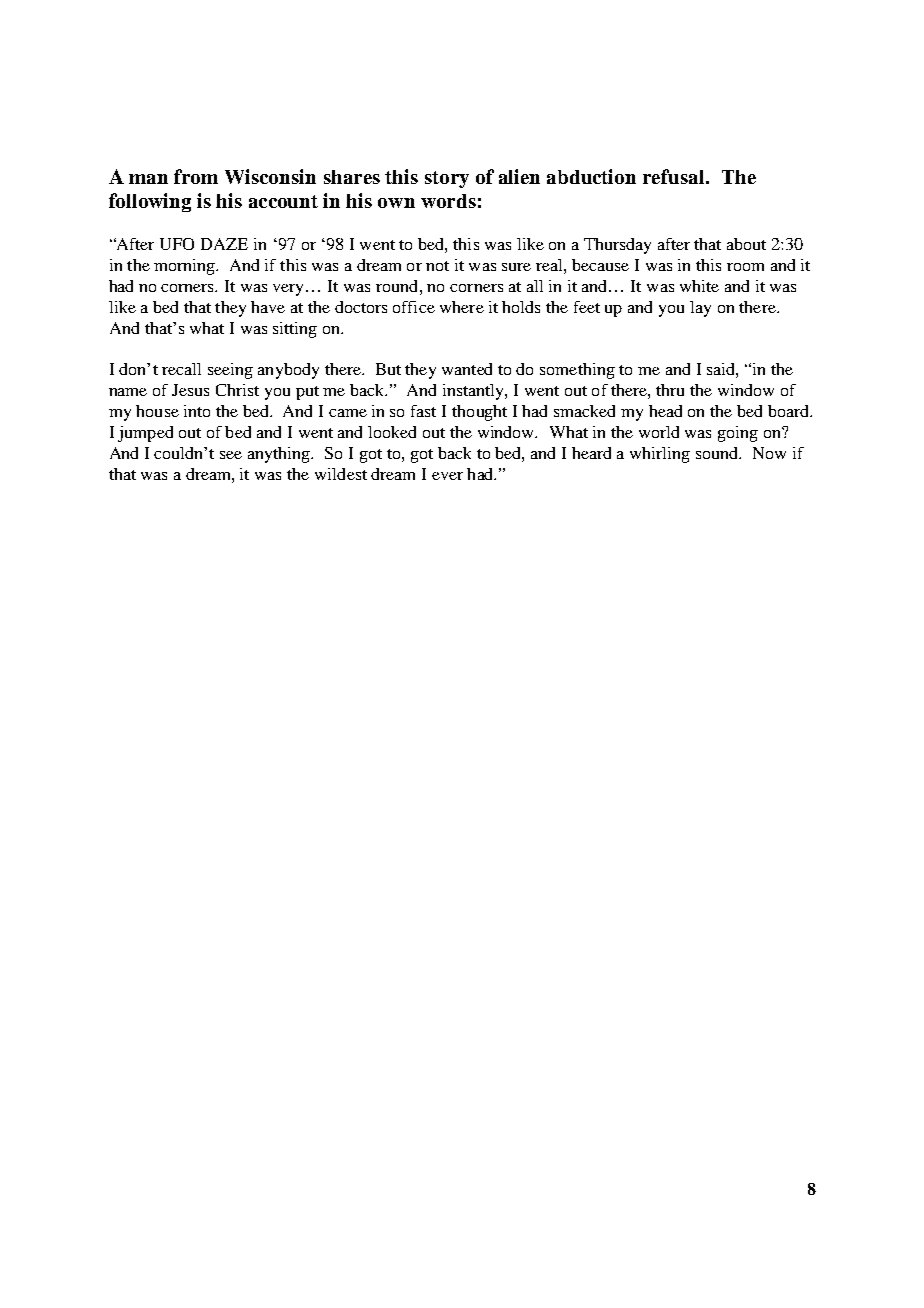  Describe the element at coordinates (462, 307) in the document. I see `where` at that location.
